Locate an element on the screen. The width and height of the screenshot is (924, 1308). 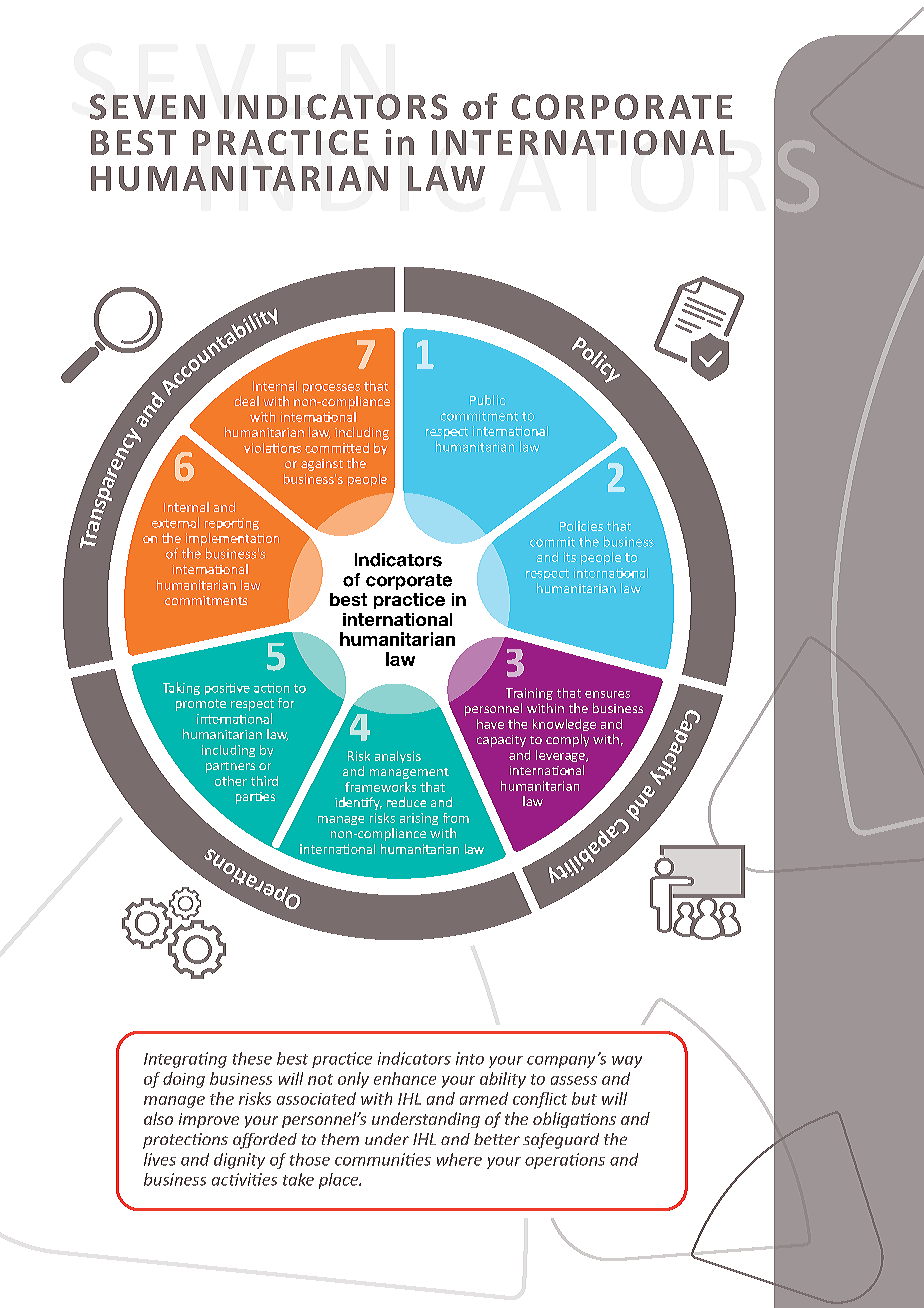
processes is located at coordinates (331, 388).
